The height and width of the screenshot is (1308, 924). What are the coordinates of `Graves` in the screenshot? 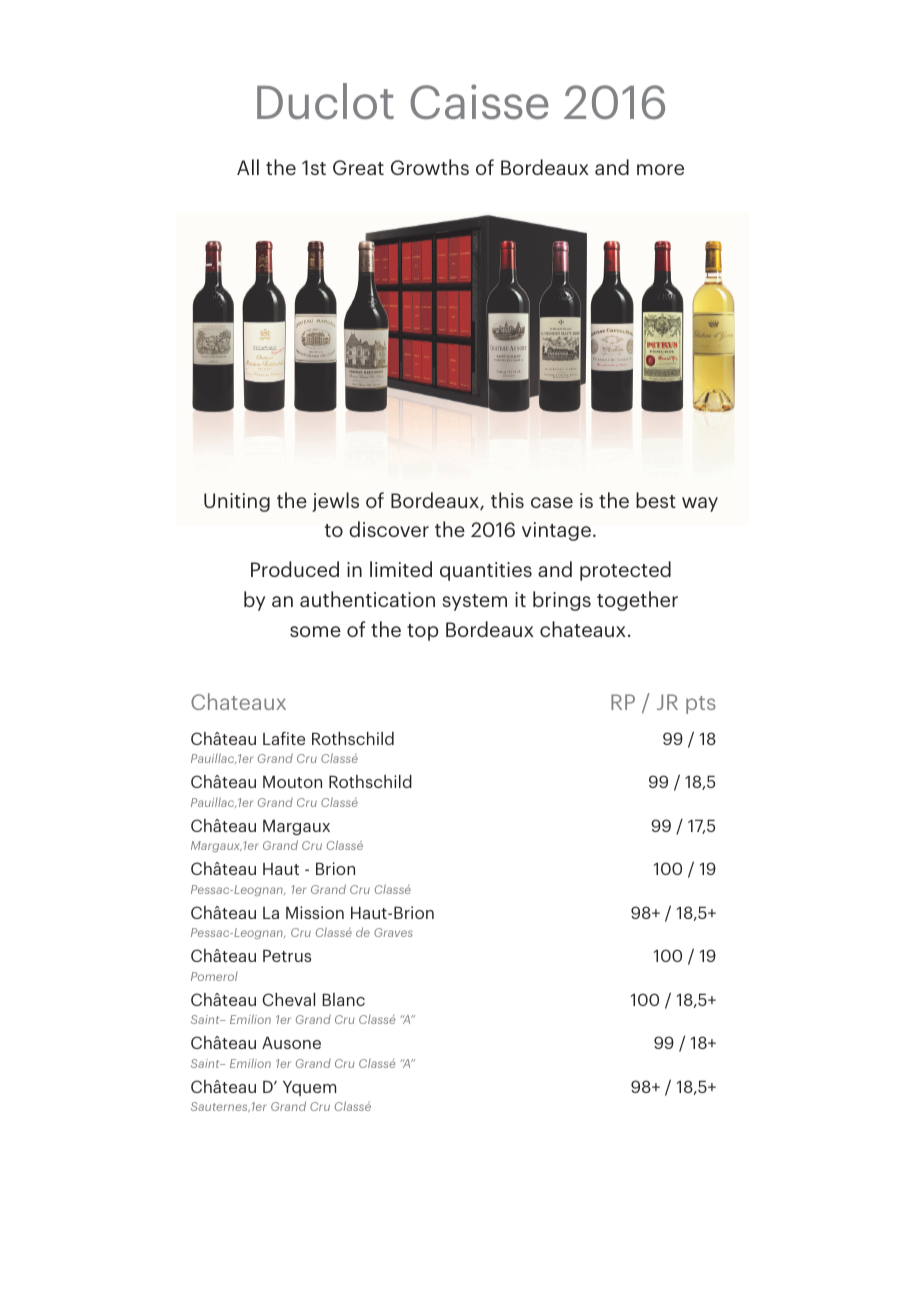 It's located at (393, 932).
